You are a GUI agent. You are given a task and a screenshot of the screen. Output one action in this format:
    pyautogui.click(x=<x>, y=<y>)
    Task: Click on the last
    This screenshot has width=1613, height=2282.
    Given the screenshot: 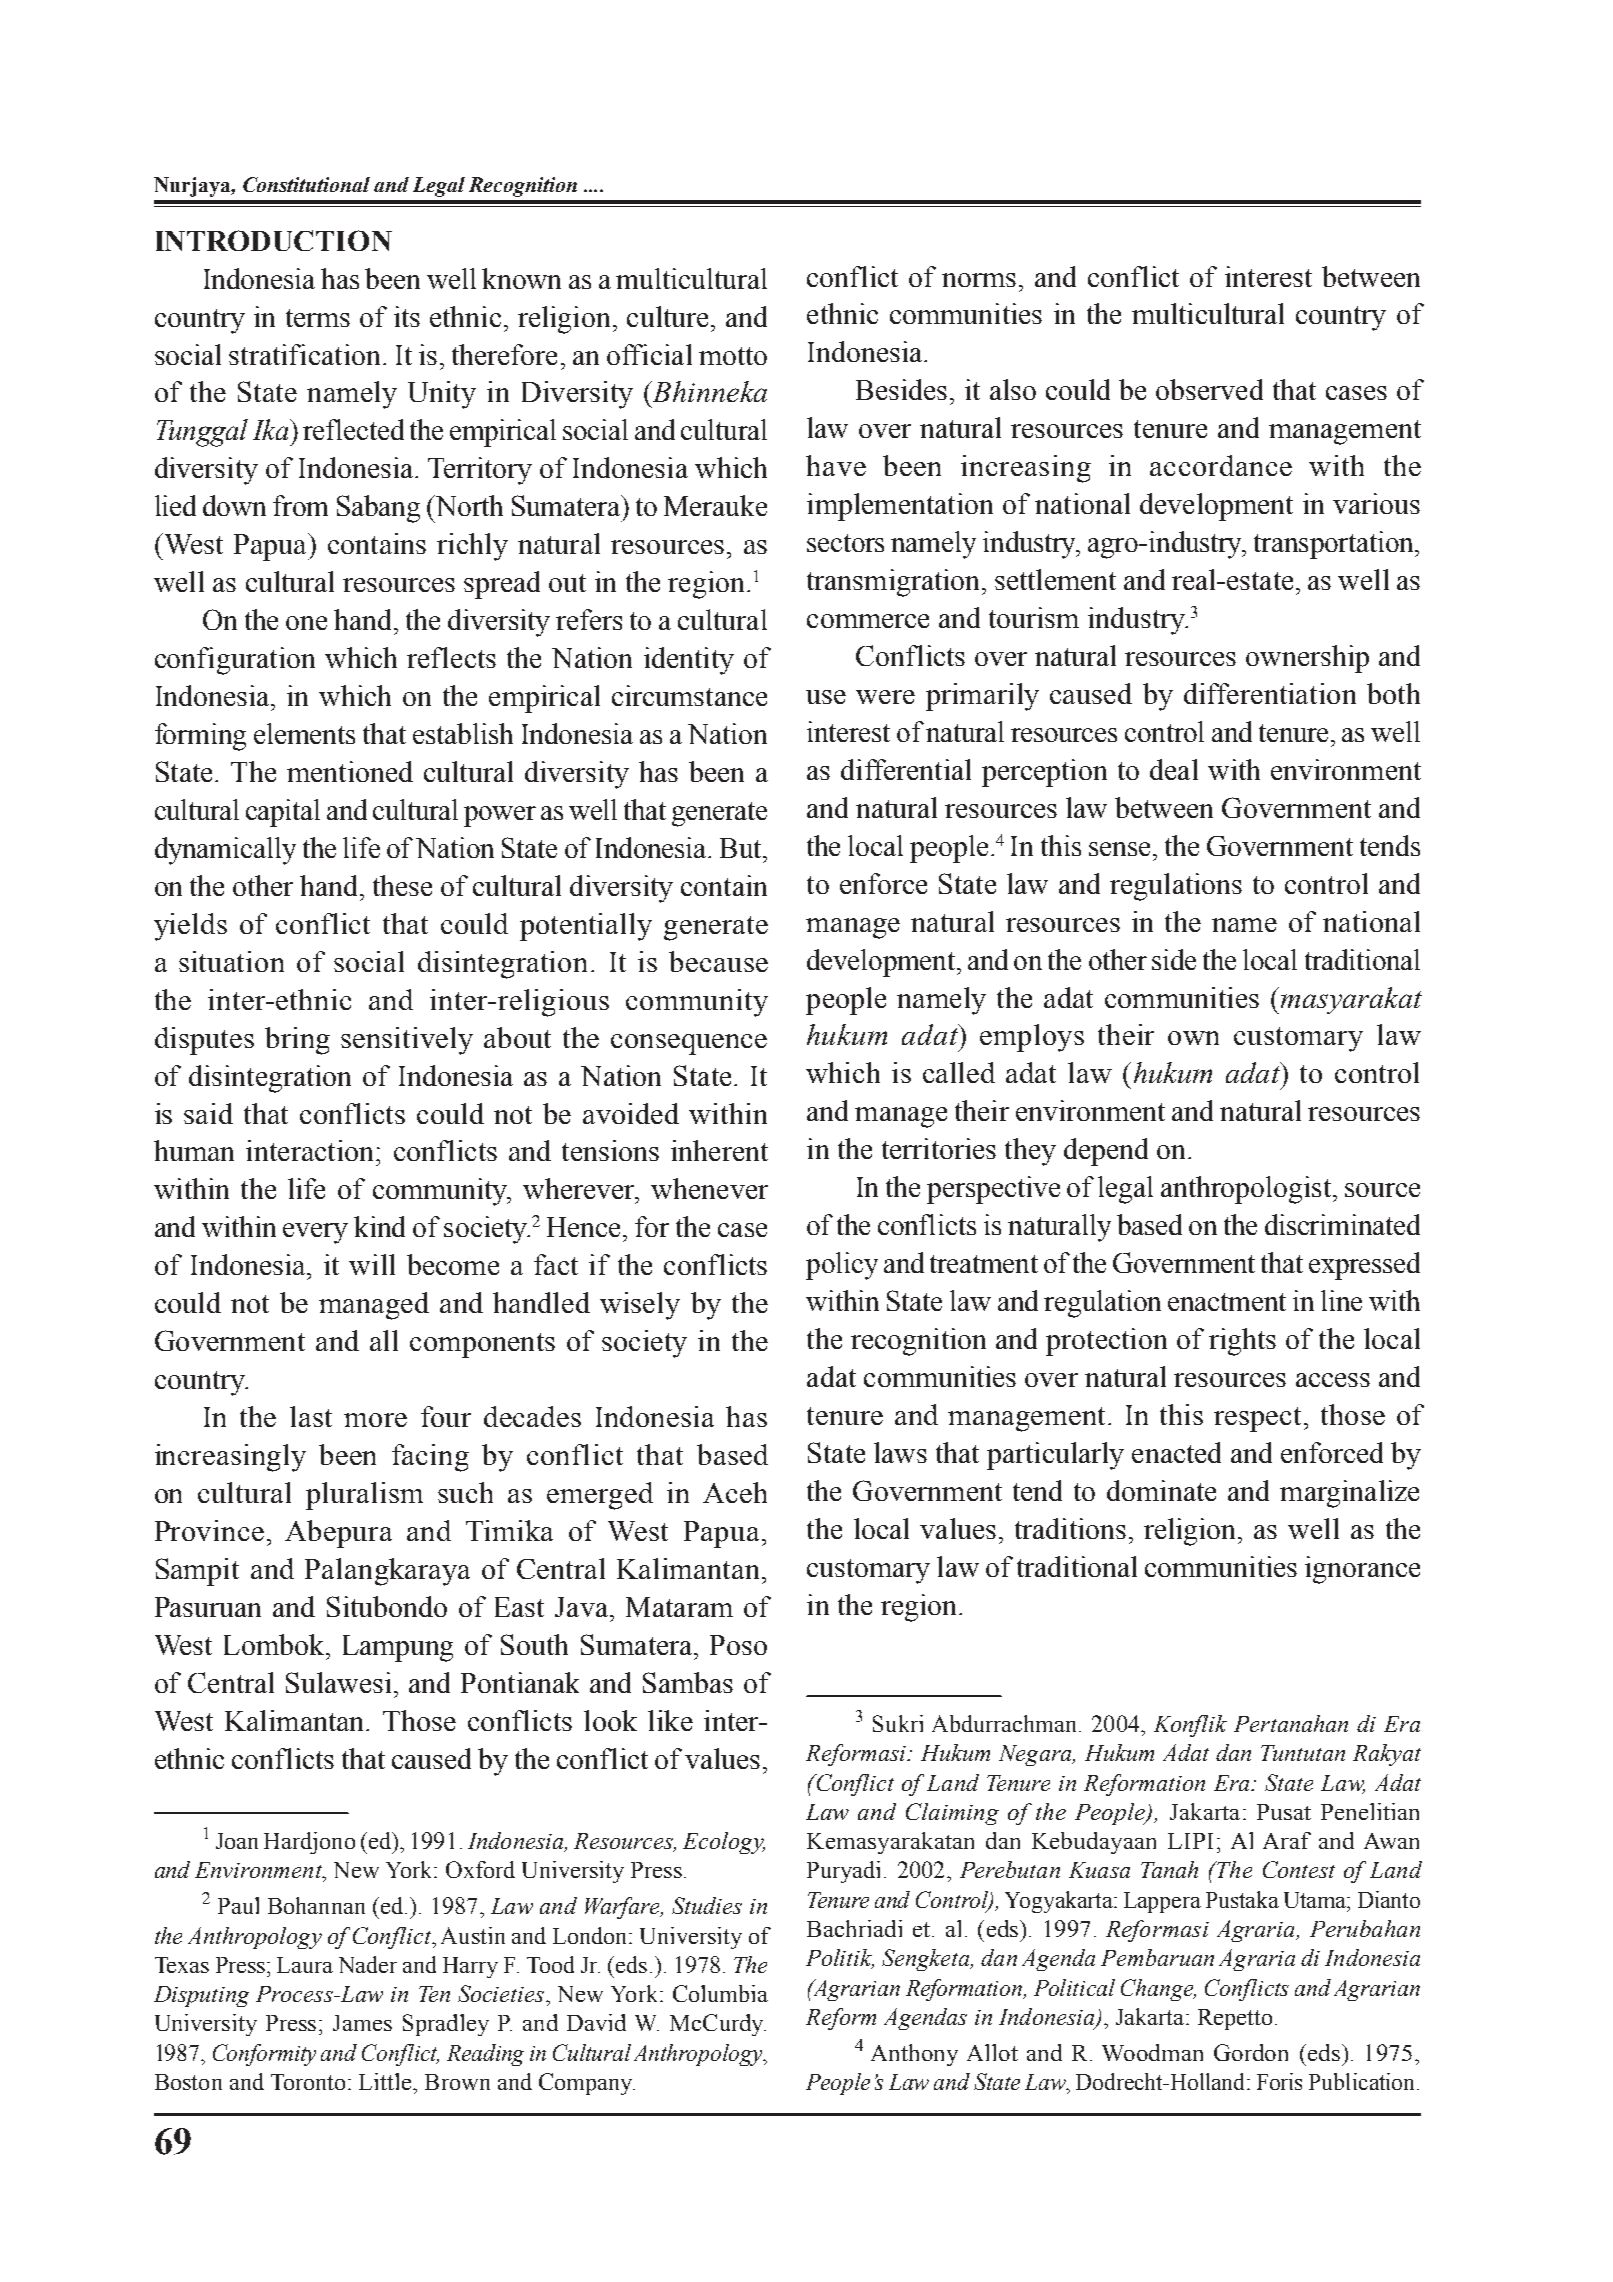 What is the action you would take?
    pyautogui.click(x=311, y=1416)
